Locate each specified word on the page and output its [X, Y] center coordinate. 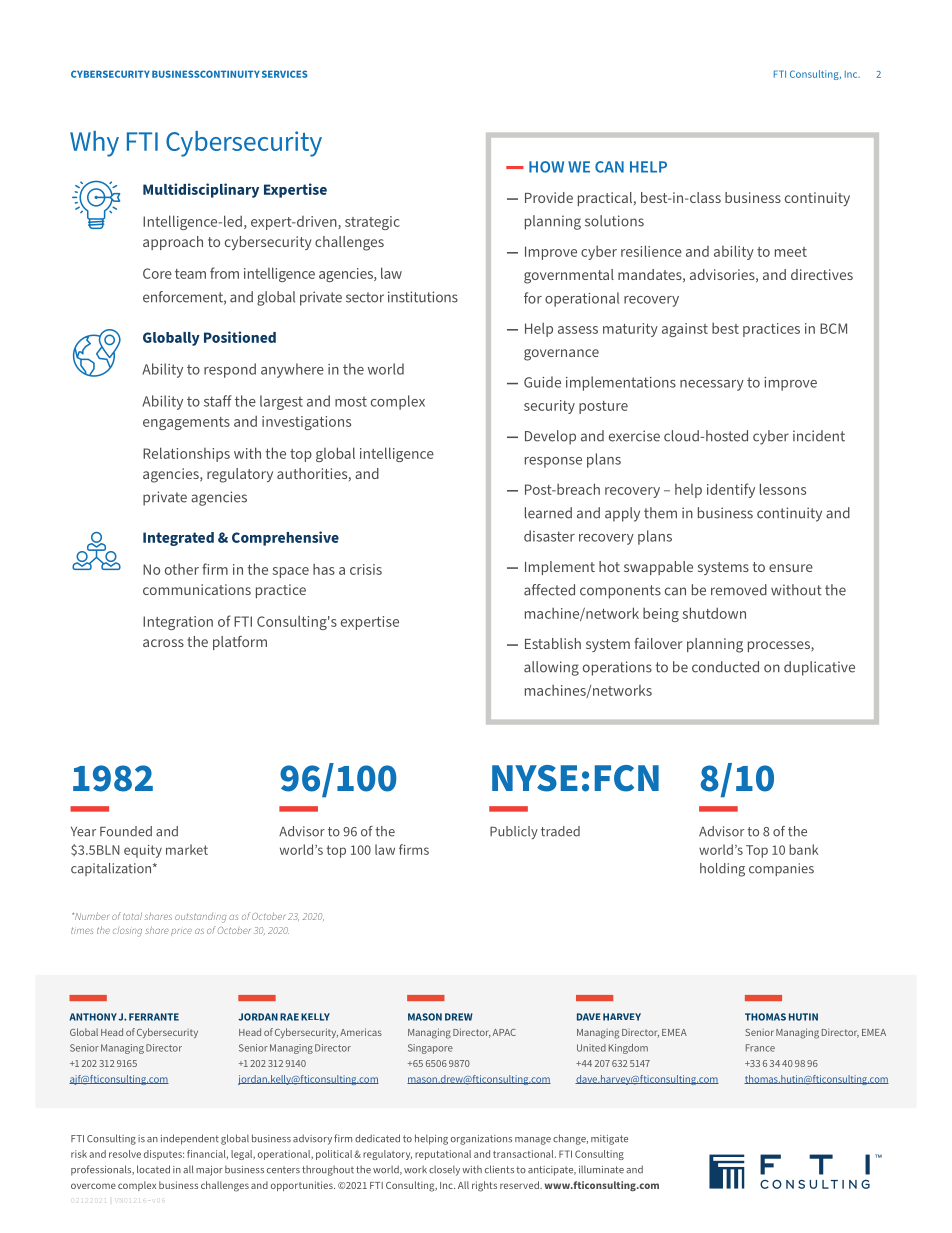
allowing [551, 668]
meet [791, 252]
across [163, 643]
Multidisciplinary [201, 190]
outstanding [201, 918]
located [153, 1169]
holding [722, 870]
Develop [550, 437]
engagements [186, 423]
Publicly [514, 832]
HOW [546, 167]
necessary [712, 385]
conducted [725, 667]
